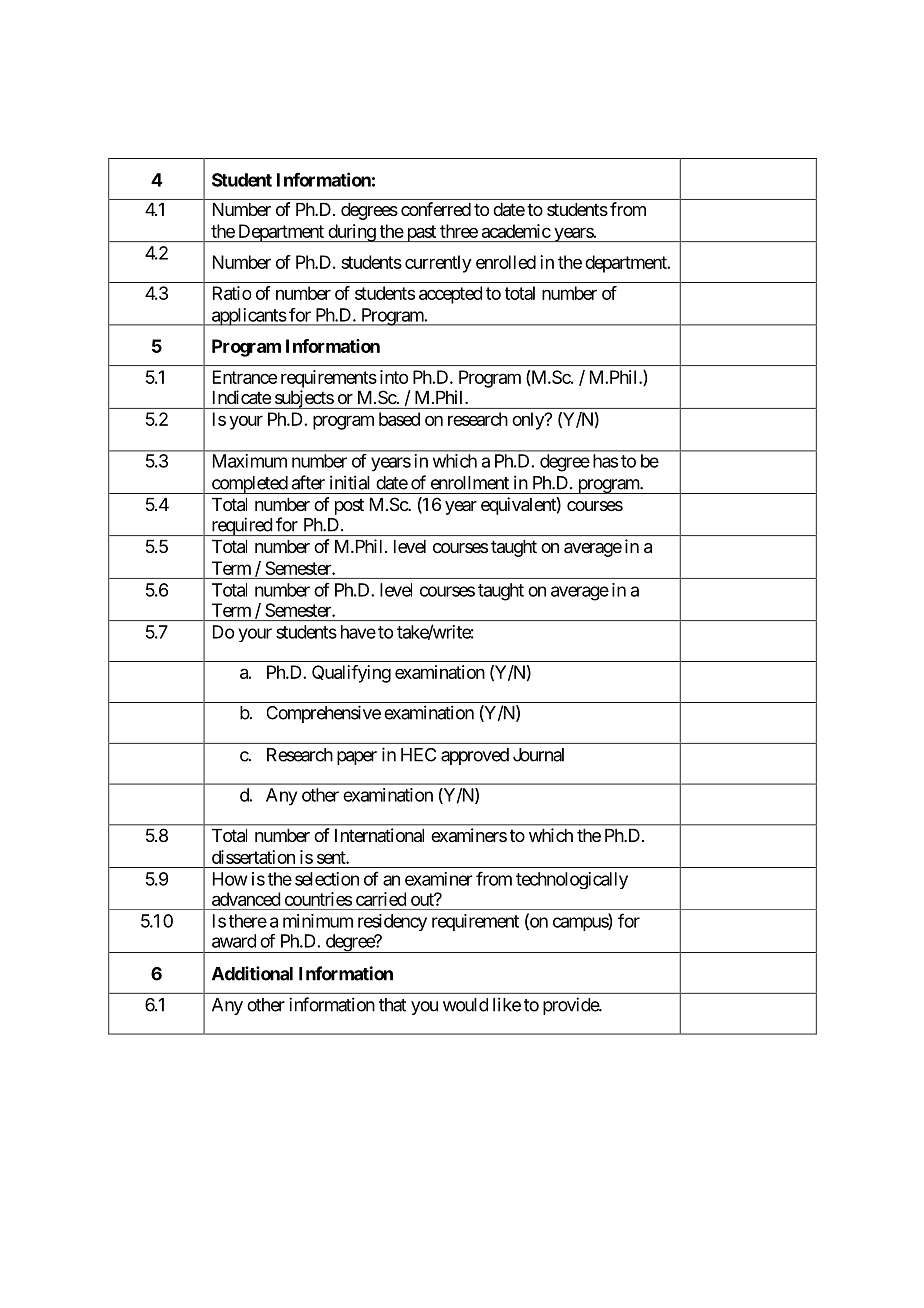 The image size is (924, 1308). I want to click on enrollment, so click(470, 483).
